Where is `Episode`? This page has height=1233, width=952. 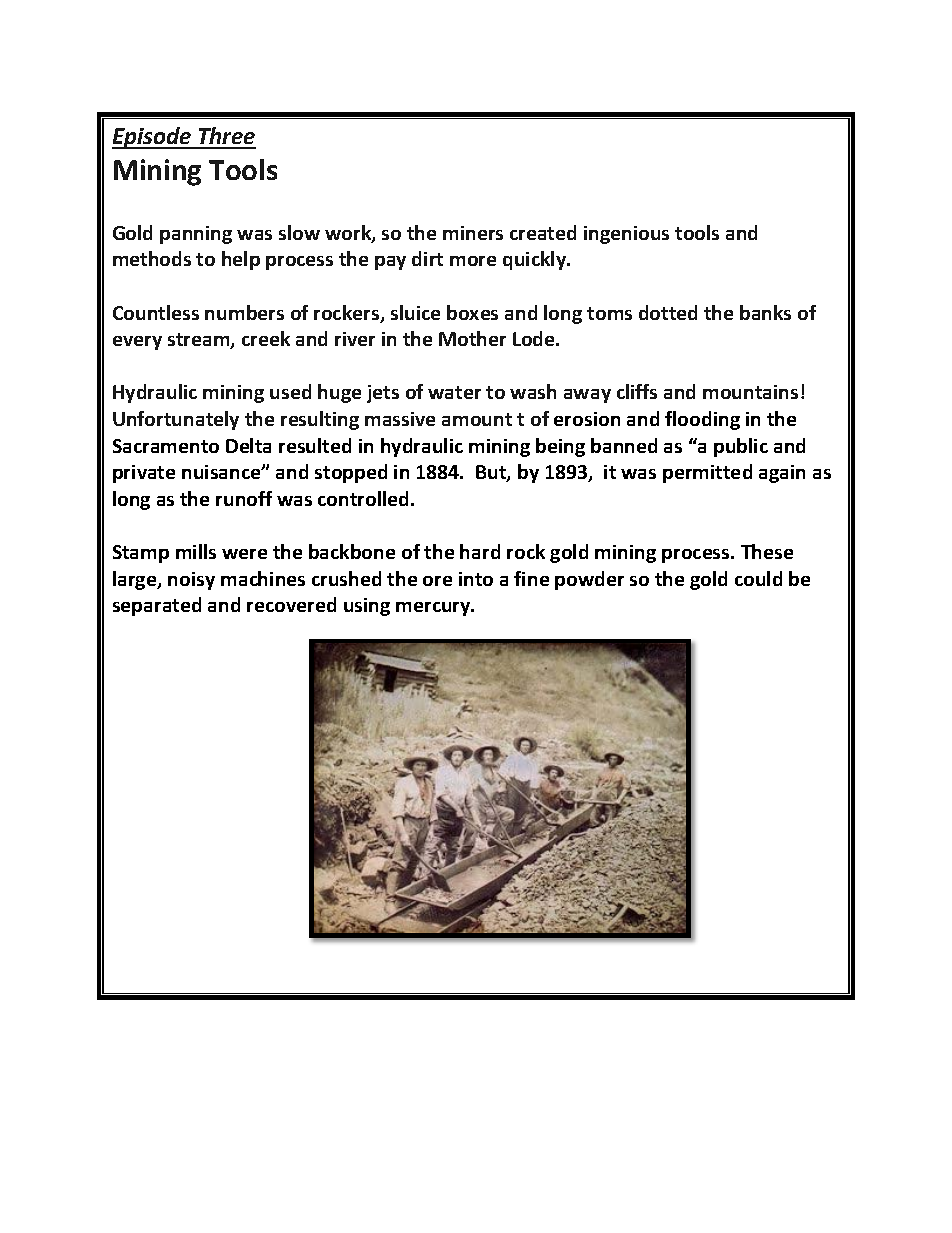 Episode is located at coordinates (153, 138).
